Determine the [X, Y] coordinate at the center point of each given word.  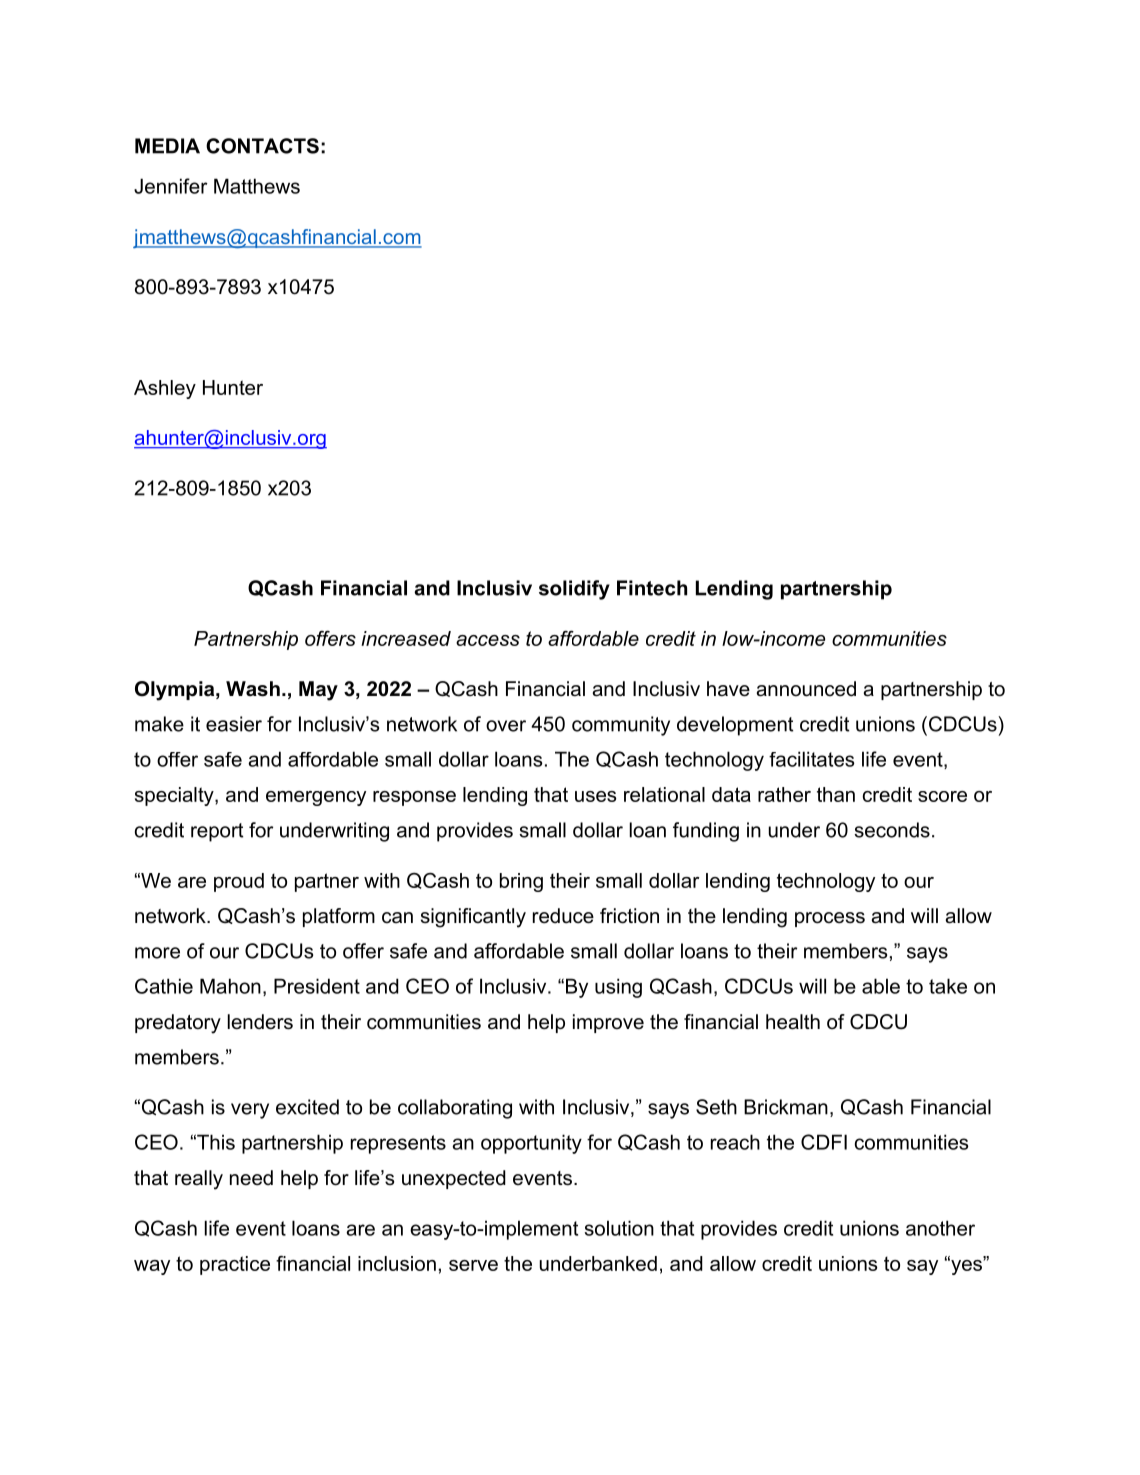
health [793, 1022]
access [488, 640]
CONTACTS [262, 146]
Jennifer [171, 186]
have [728, 689]
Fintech [652, 588]
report [217, 832]
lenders [260, 1022]
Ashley [165, 389]
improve [608, 1023]
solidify [574, 590]
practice [235, 1265]
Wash [253, 689]
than [836, 794]
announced [806, 689]
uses [596, 796]
